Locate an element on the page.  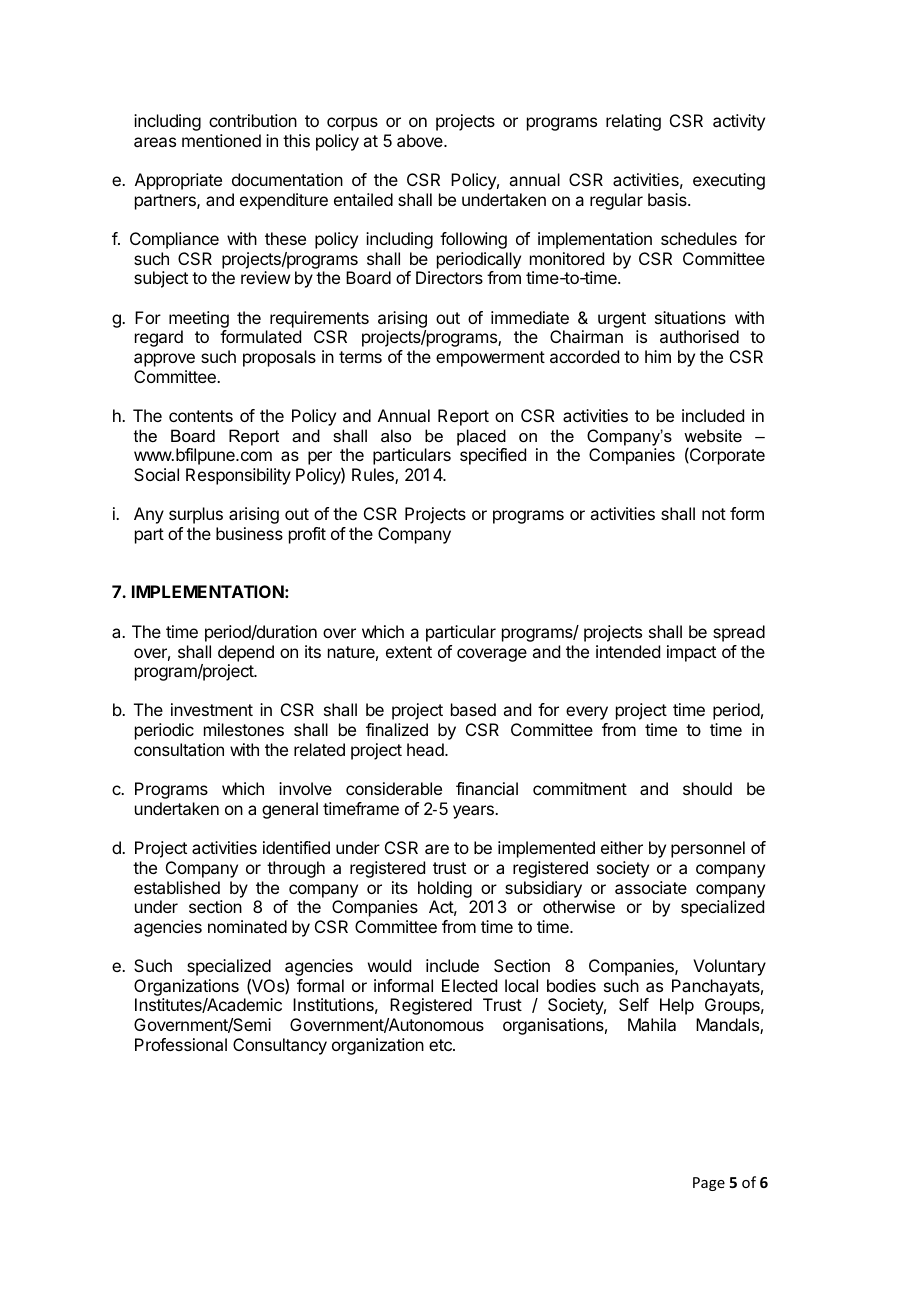
extent is located at coordinates (409, 652).
